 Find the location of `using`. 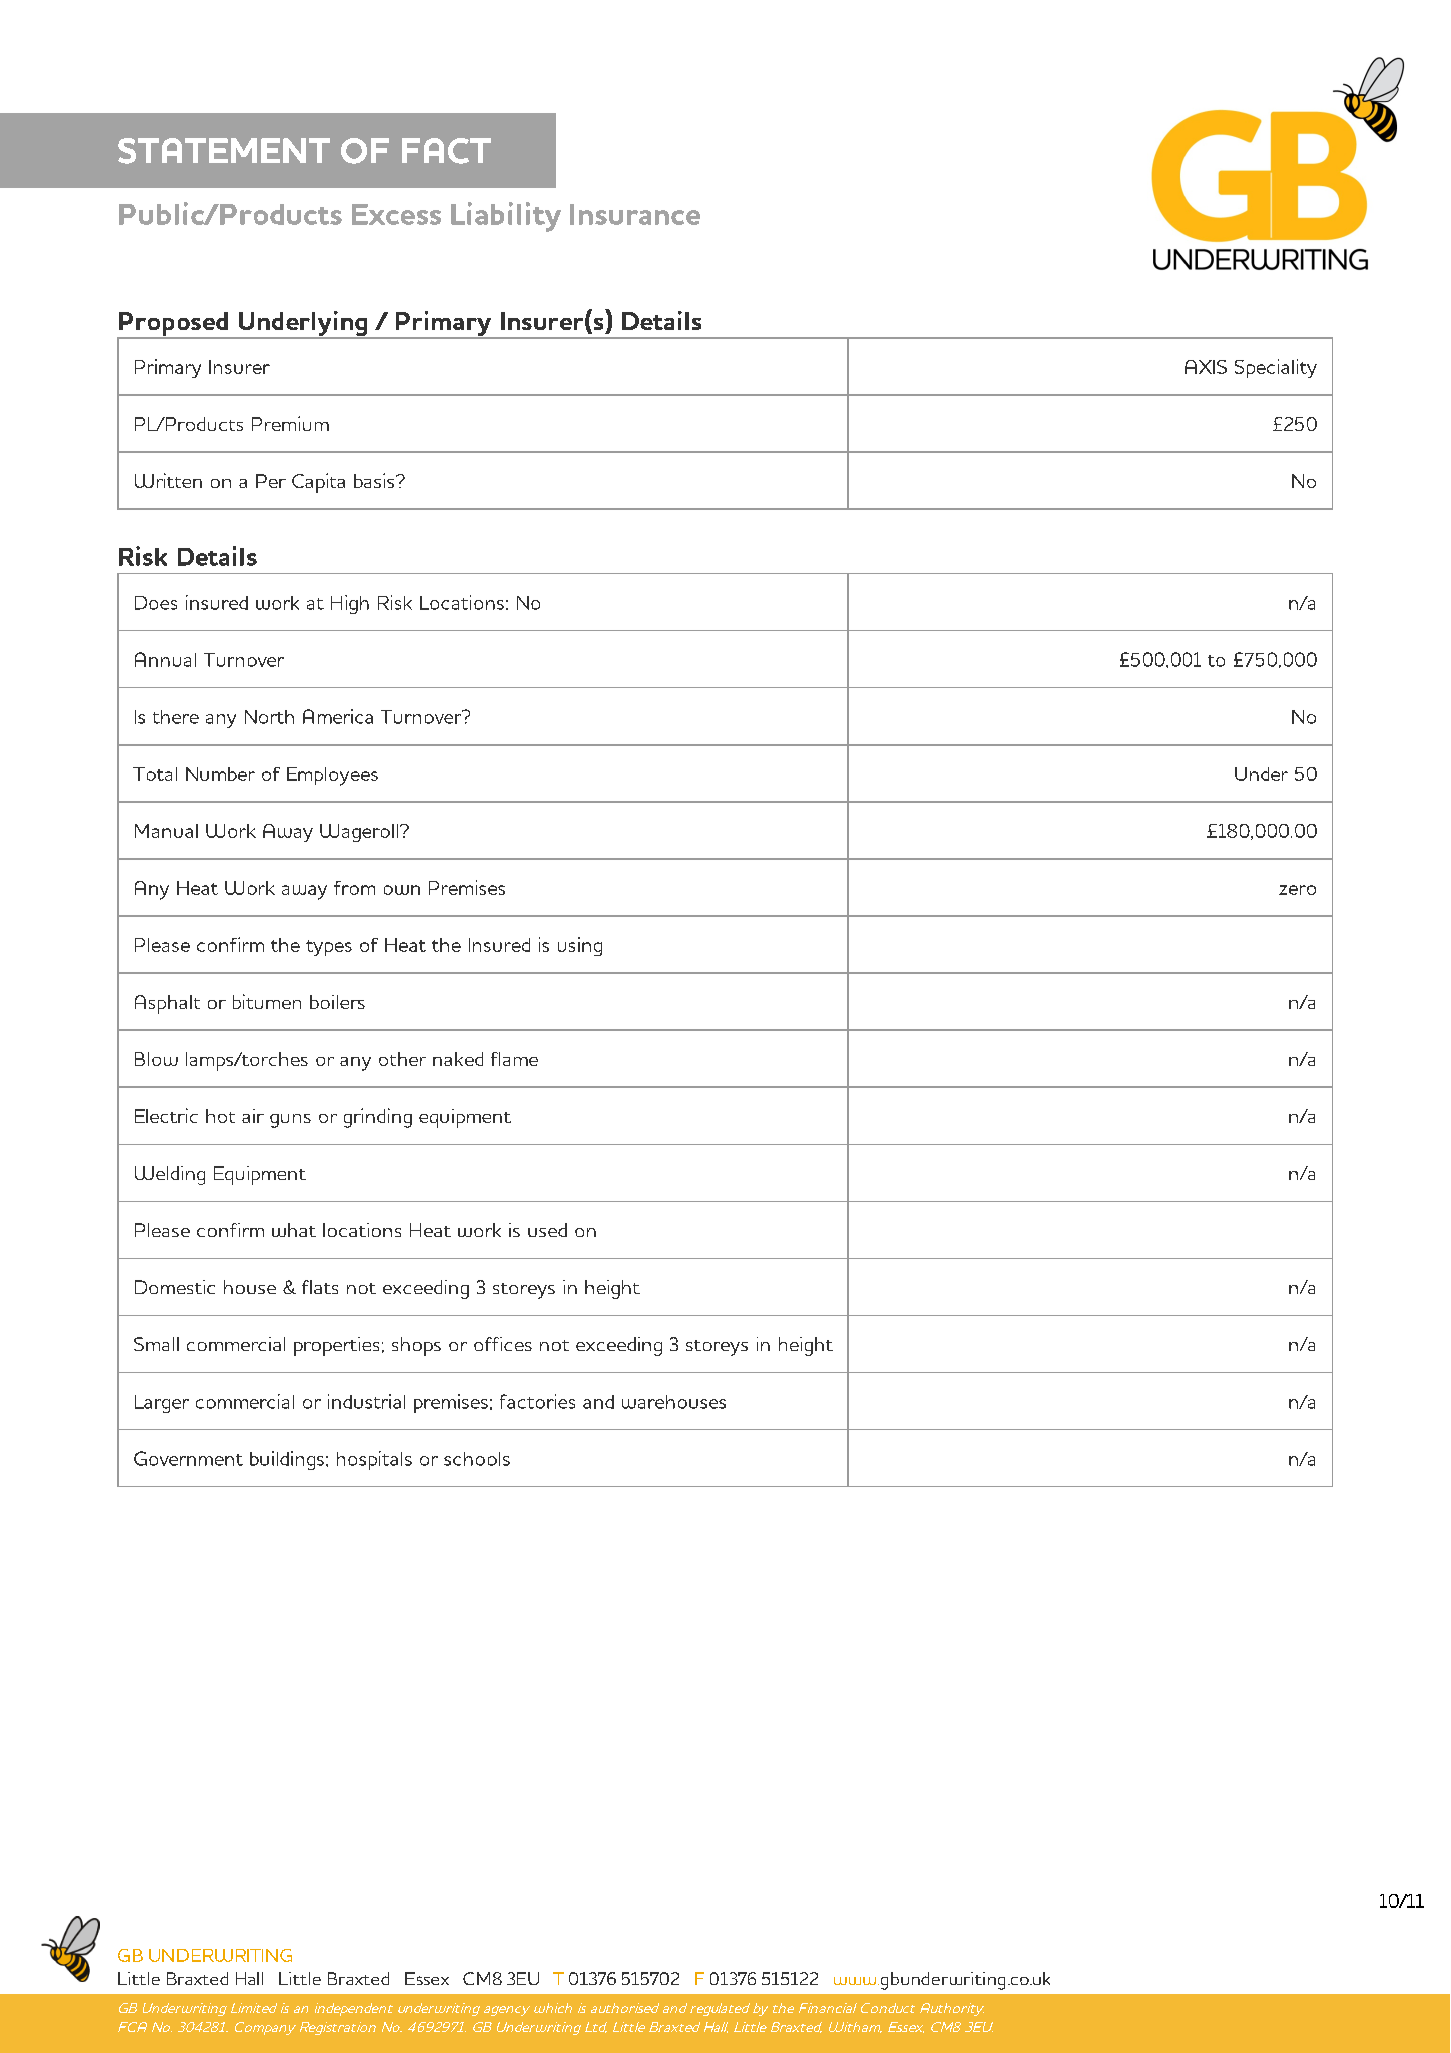

using is located at coordinates (580, 946).
